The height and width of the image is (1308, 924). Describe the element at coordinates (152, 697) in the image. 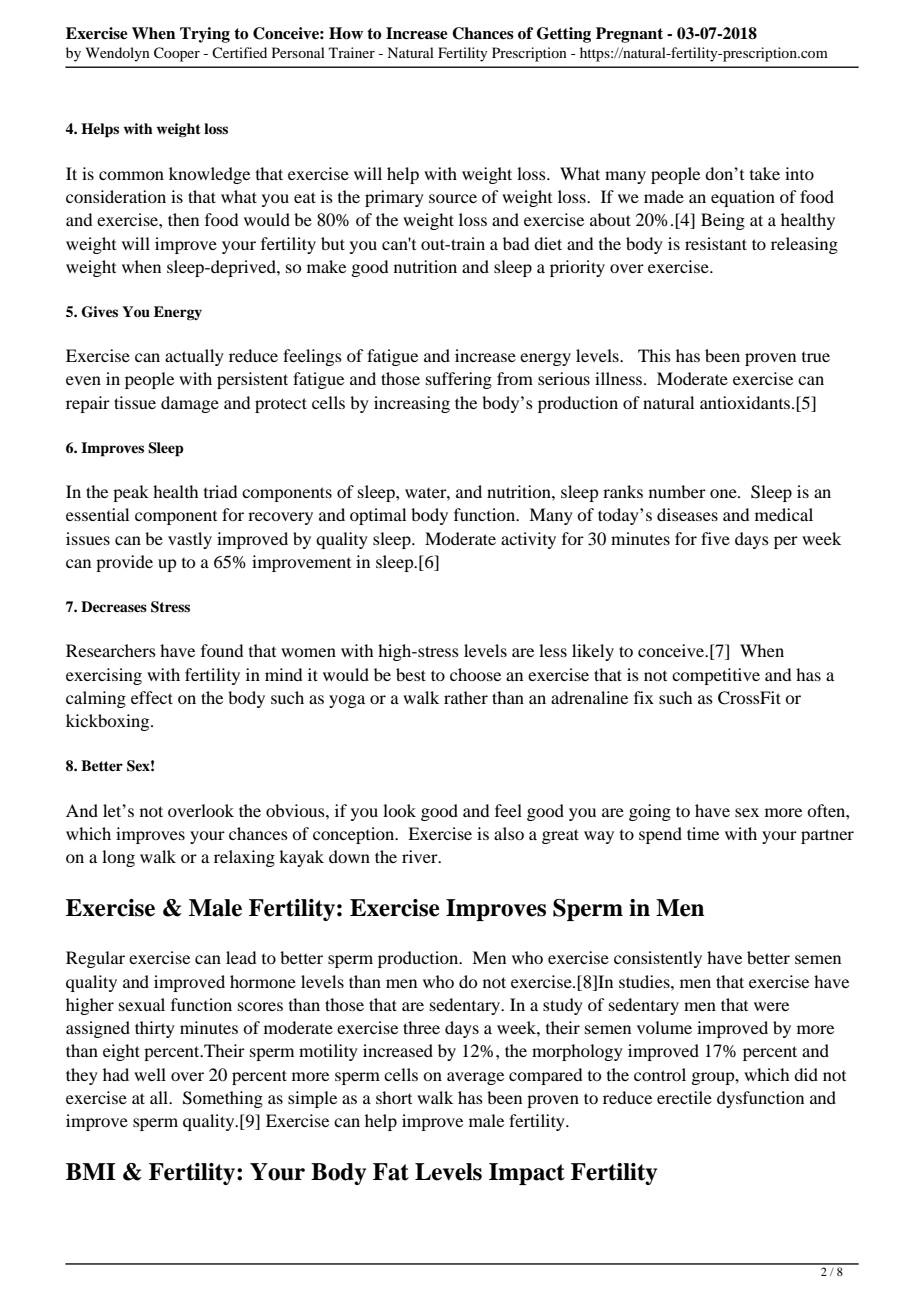

I see `effect` at that location.
